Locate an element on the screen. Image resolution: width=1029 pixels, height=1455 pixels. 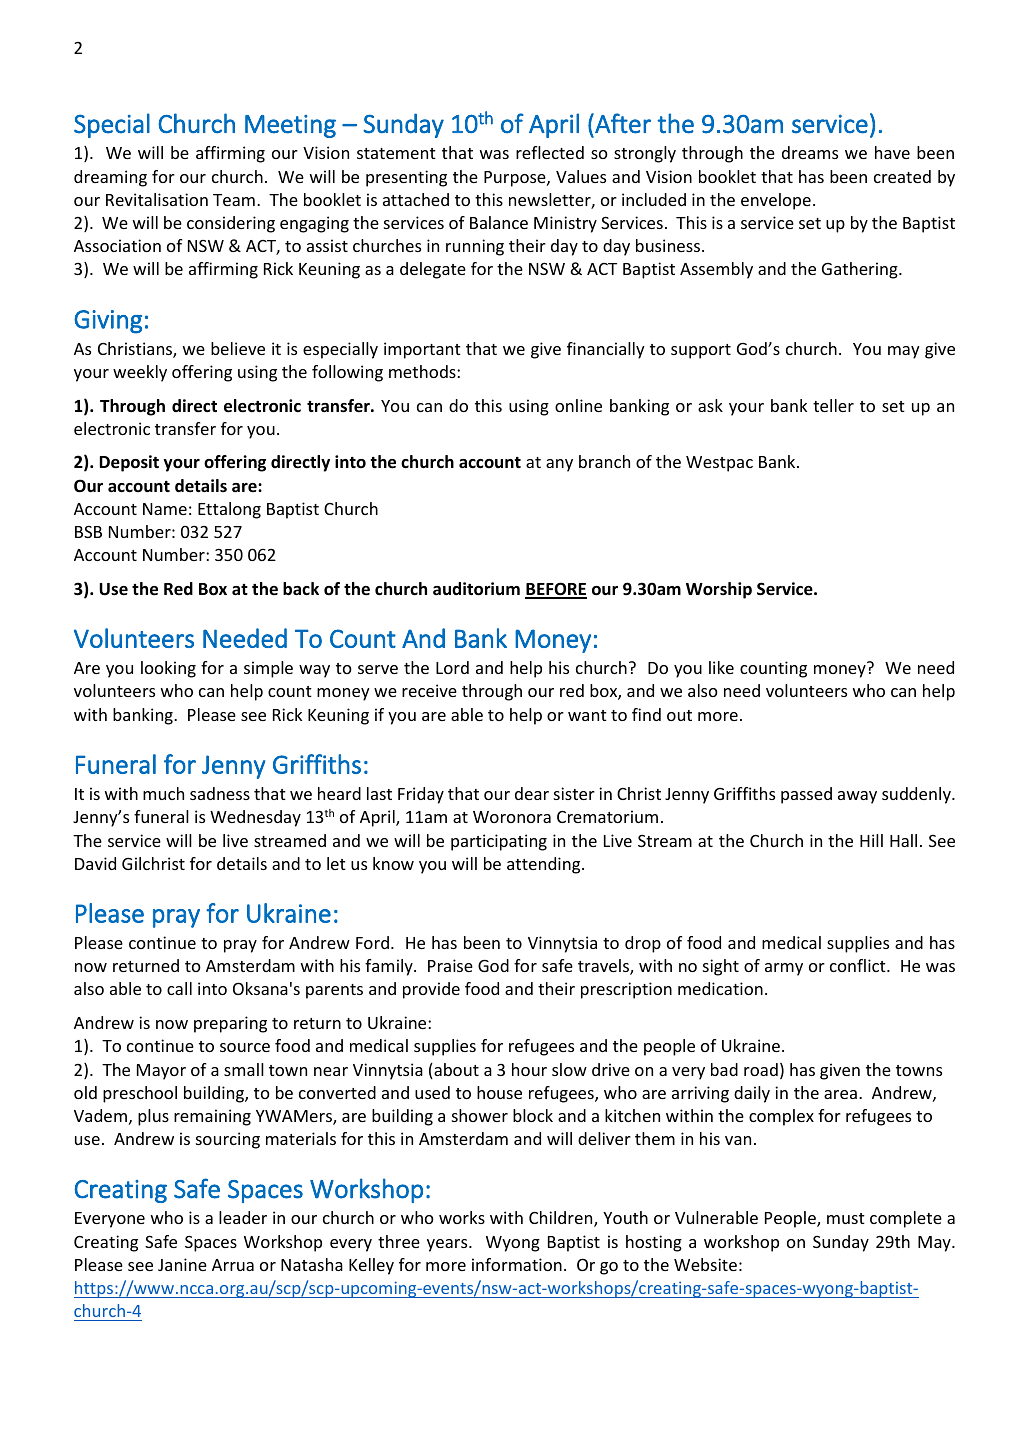
dreams is located at coordinates (810, 152).
